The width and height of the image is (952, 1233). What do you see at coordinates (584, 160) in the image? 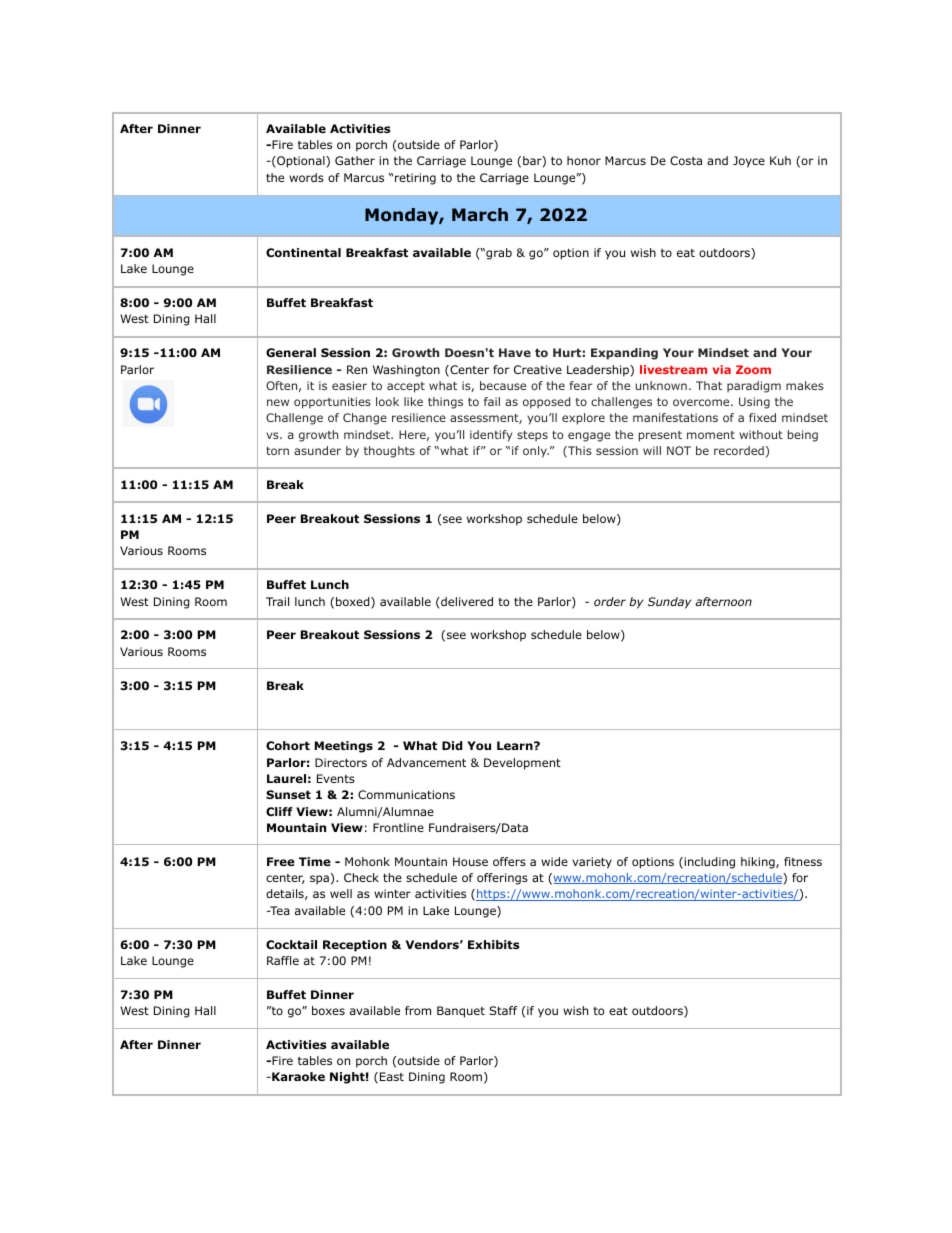
I see `honor` at bounding box center [584, 160].
